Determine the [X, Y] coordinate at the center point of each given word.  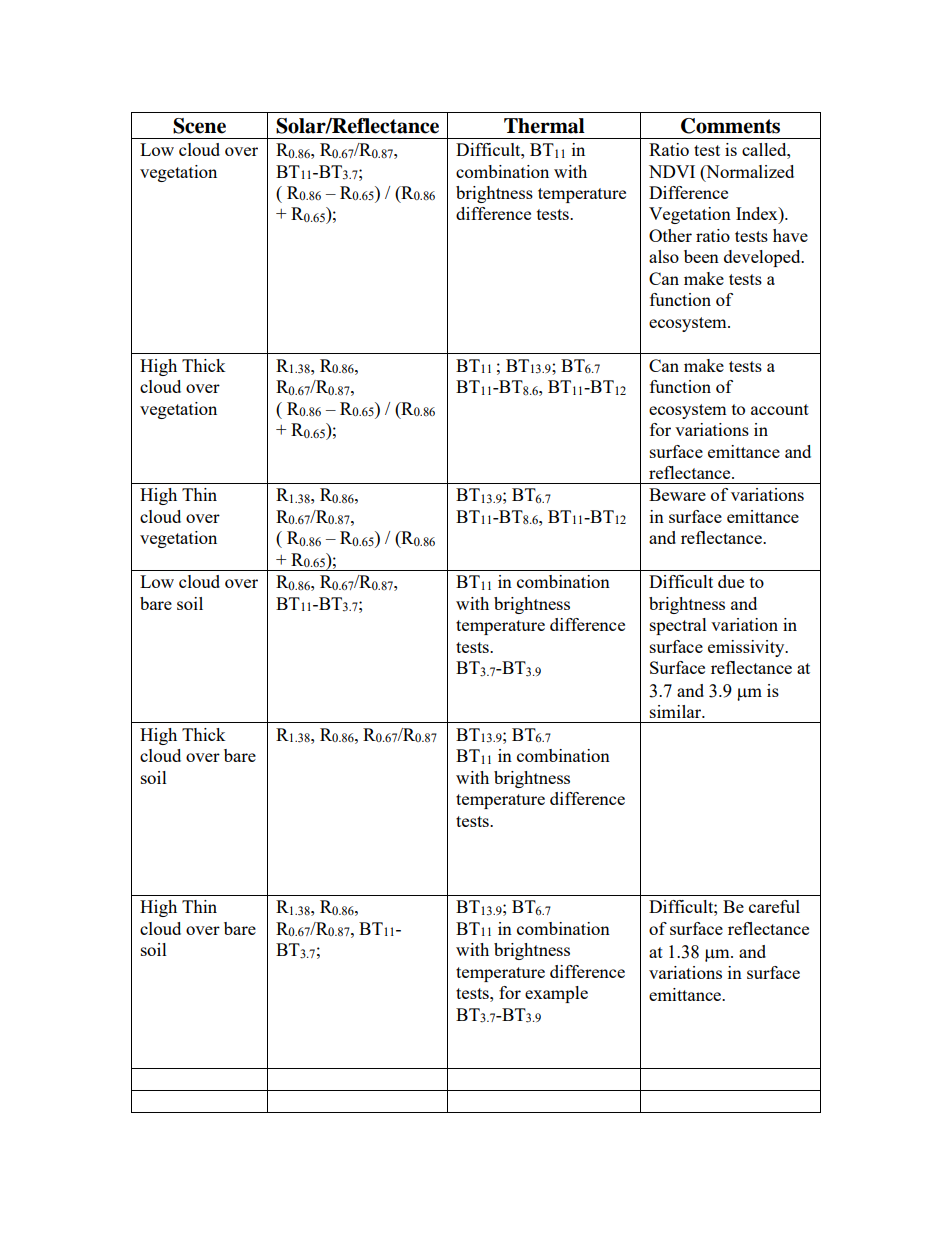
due [731, 581]
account [780, 409]
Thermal [544, 126]
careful [774, 906]
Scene [199, 126]
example [556, 994]
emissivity [747, 648]
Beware [677, 494]
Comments [730, 126]
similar [677, 711]
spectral [678, 626]
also [664, 256]
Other [670, 235]
